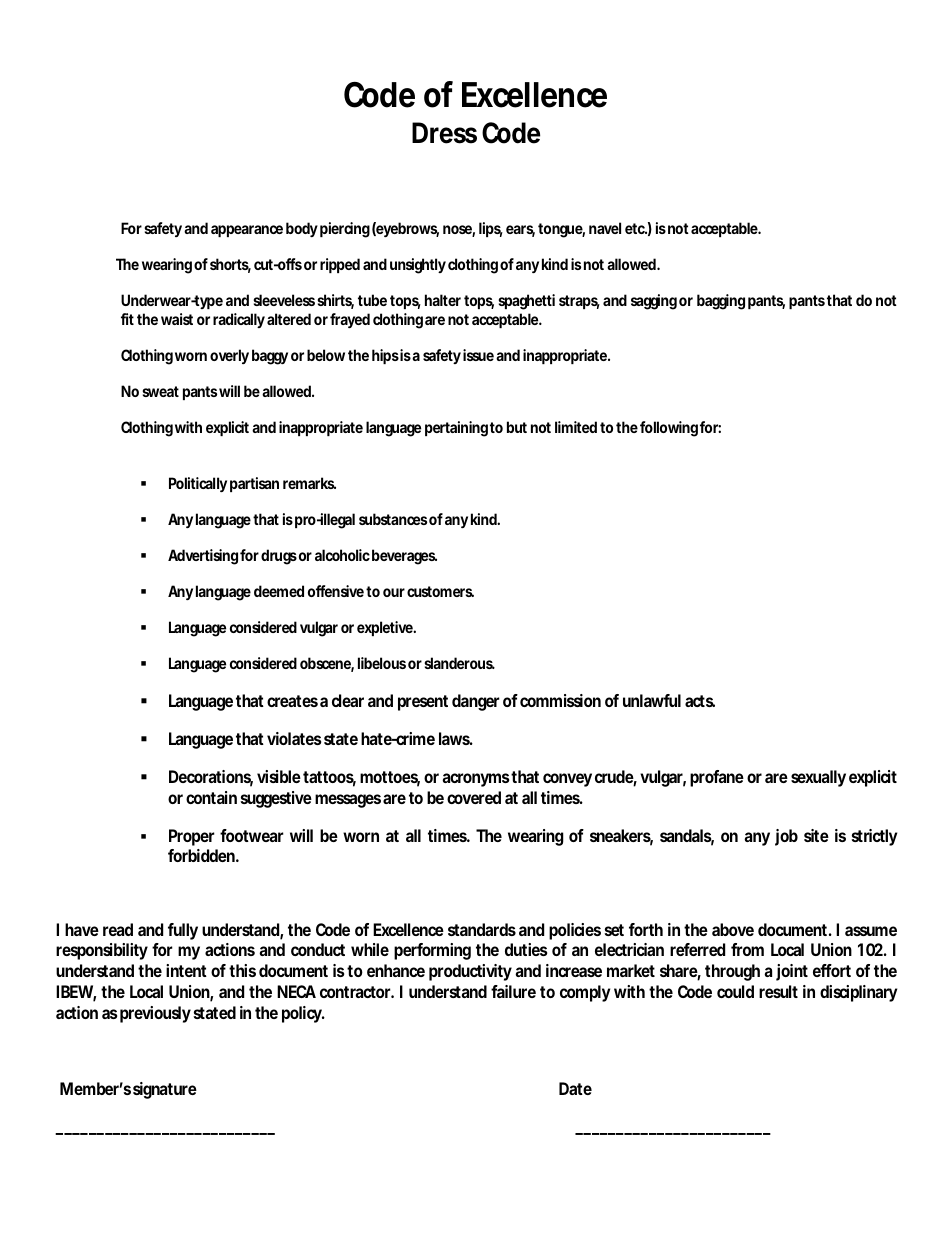  Describe the element at coordinates (247, 231) in the page. I see `appearance` at that location.
